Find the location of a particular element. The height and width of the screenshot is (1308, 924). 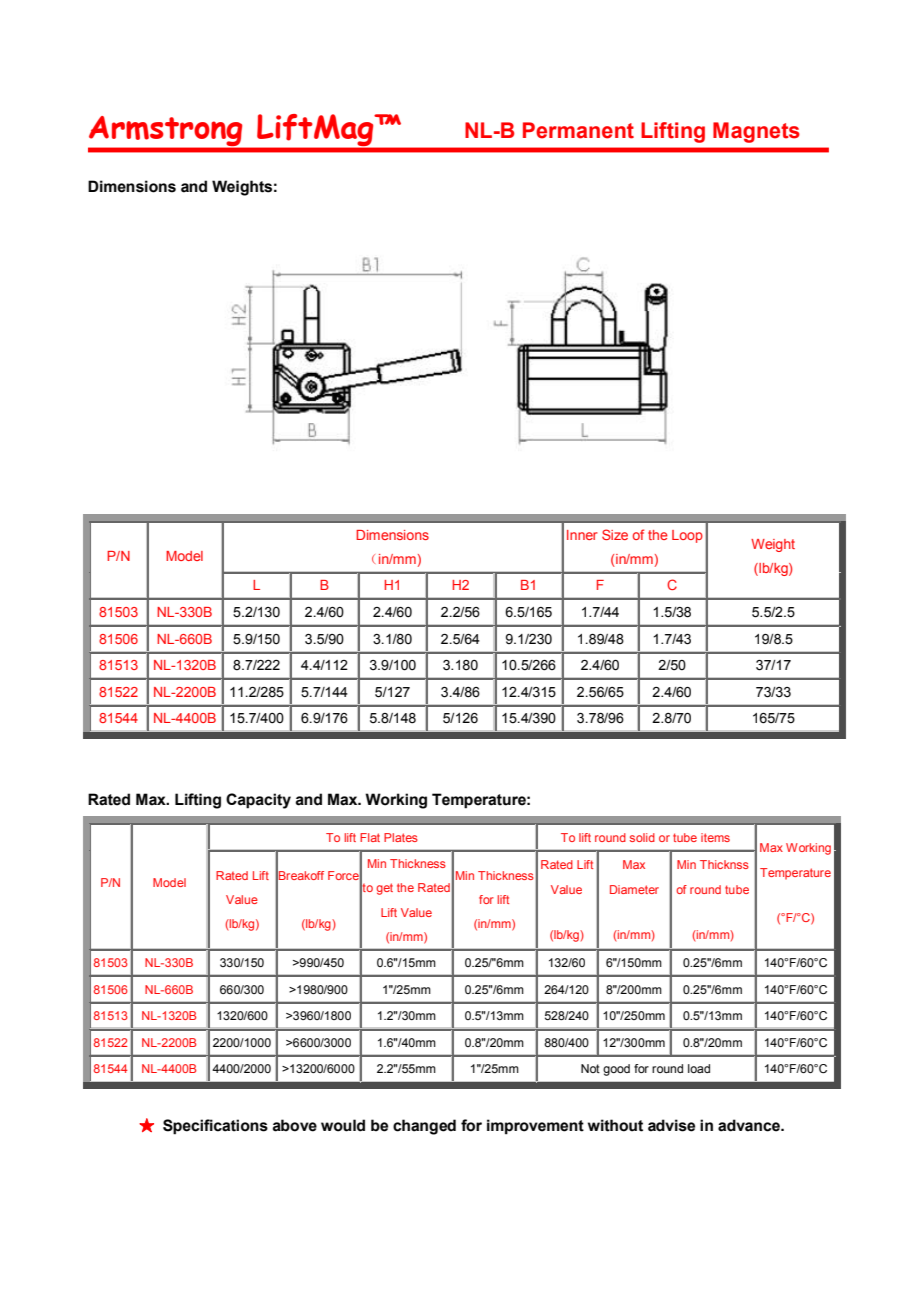

Flat is located at coordinates (370, 837).
